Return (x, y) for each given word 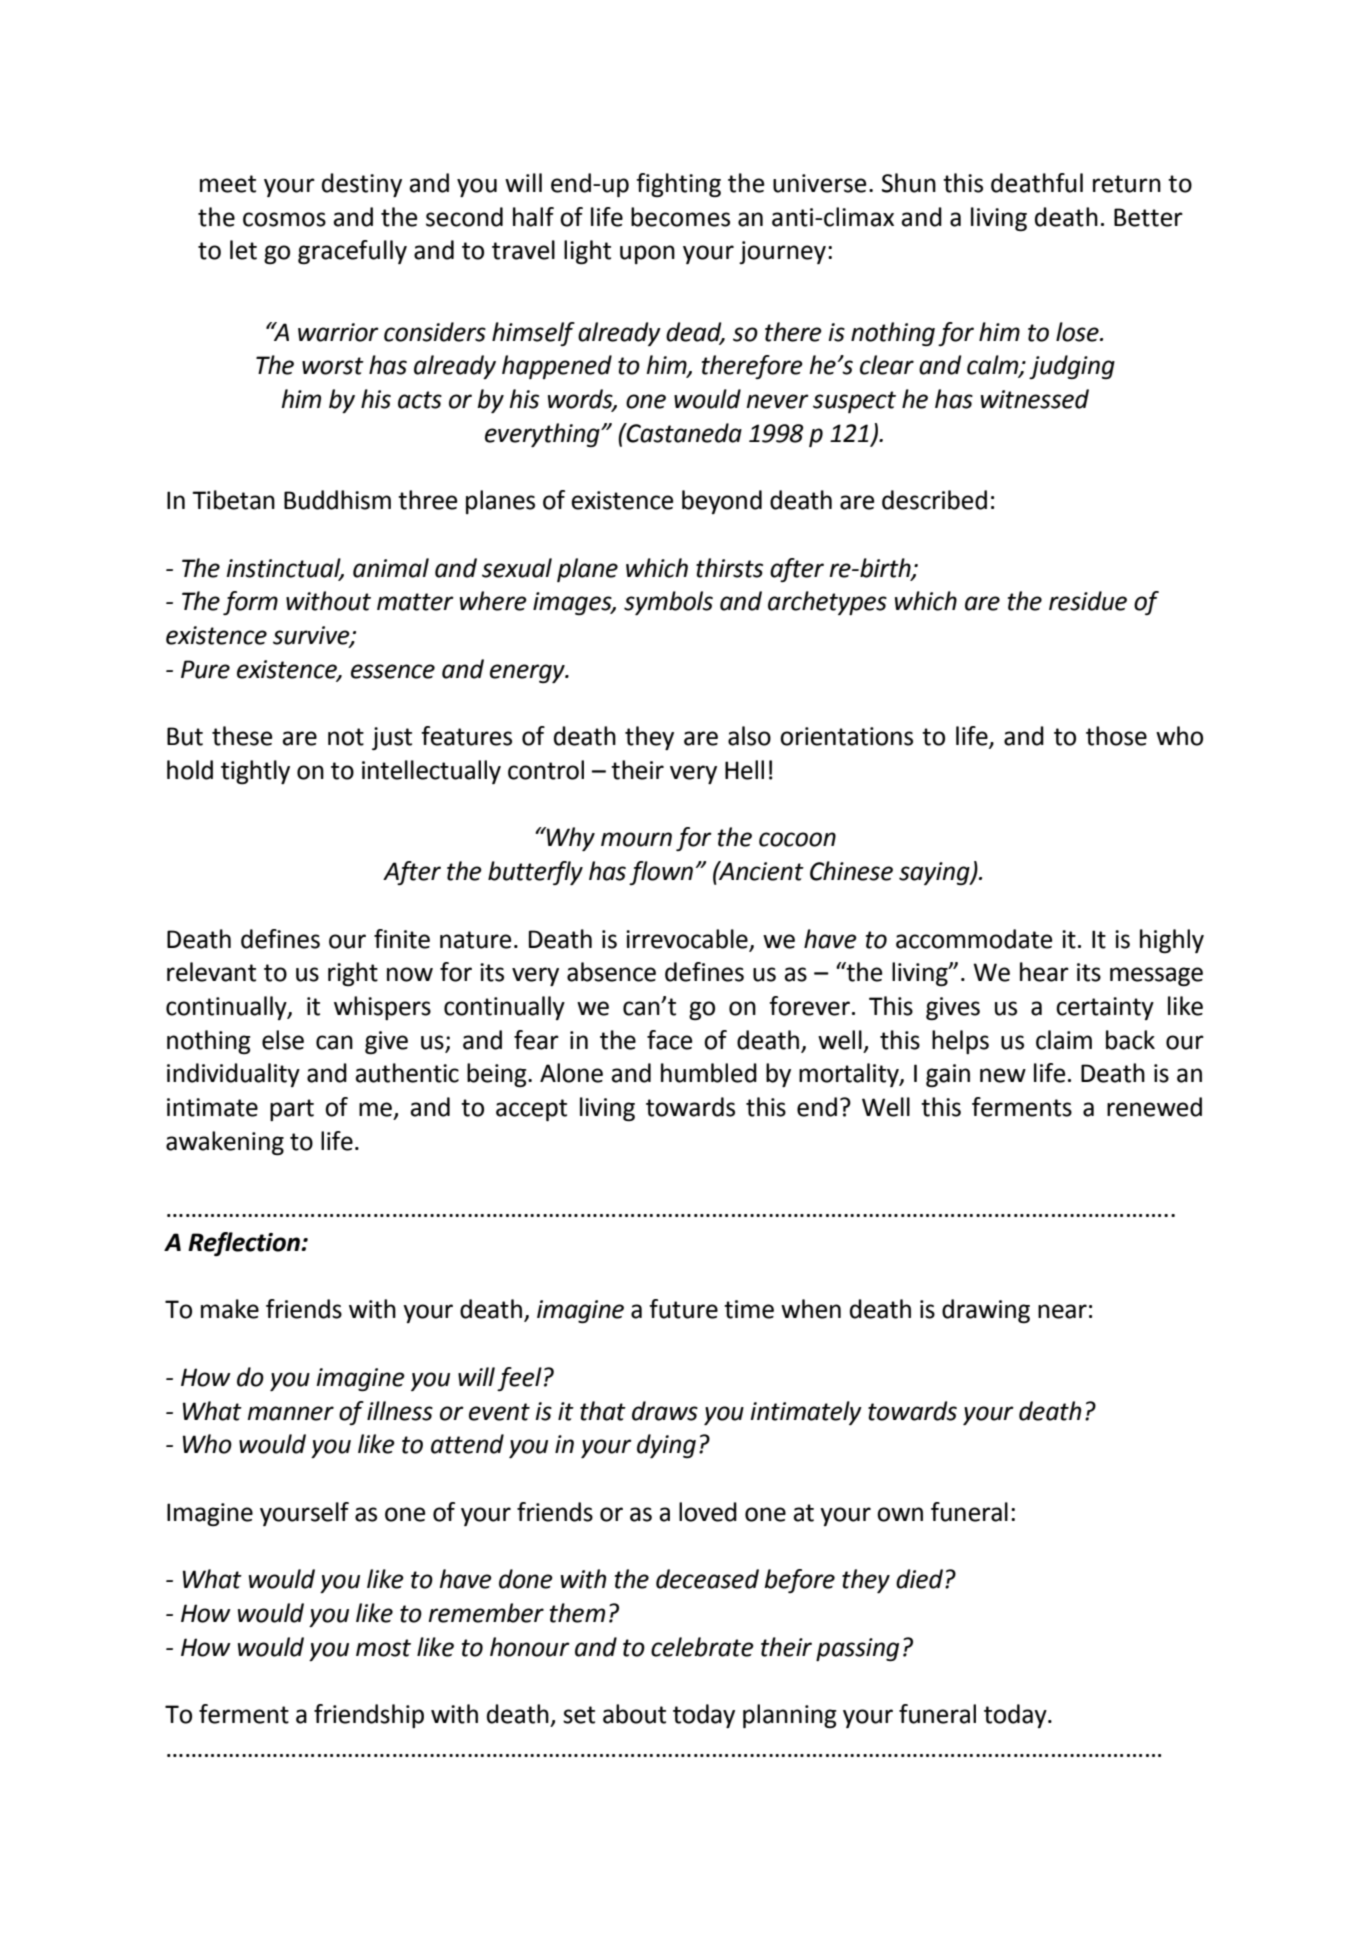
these (242, 736)
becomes (680, 217)
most (383, 1648)
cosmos (284, 219)
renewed (1154, 1107)
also (749, 736)
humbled (709, 1073)
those (1116, 736)
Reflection (245, 1244)
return (1127, 184)
